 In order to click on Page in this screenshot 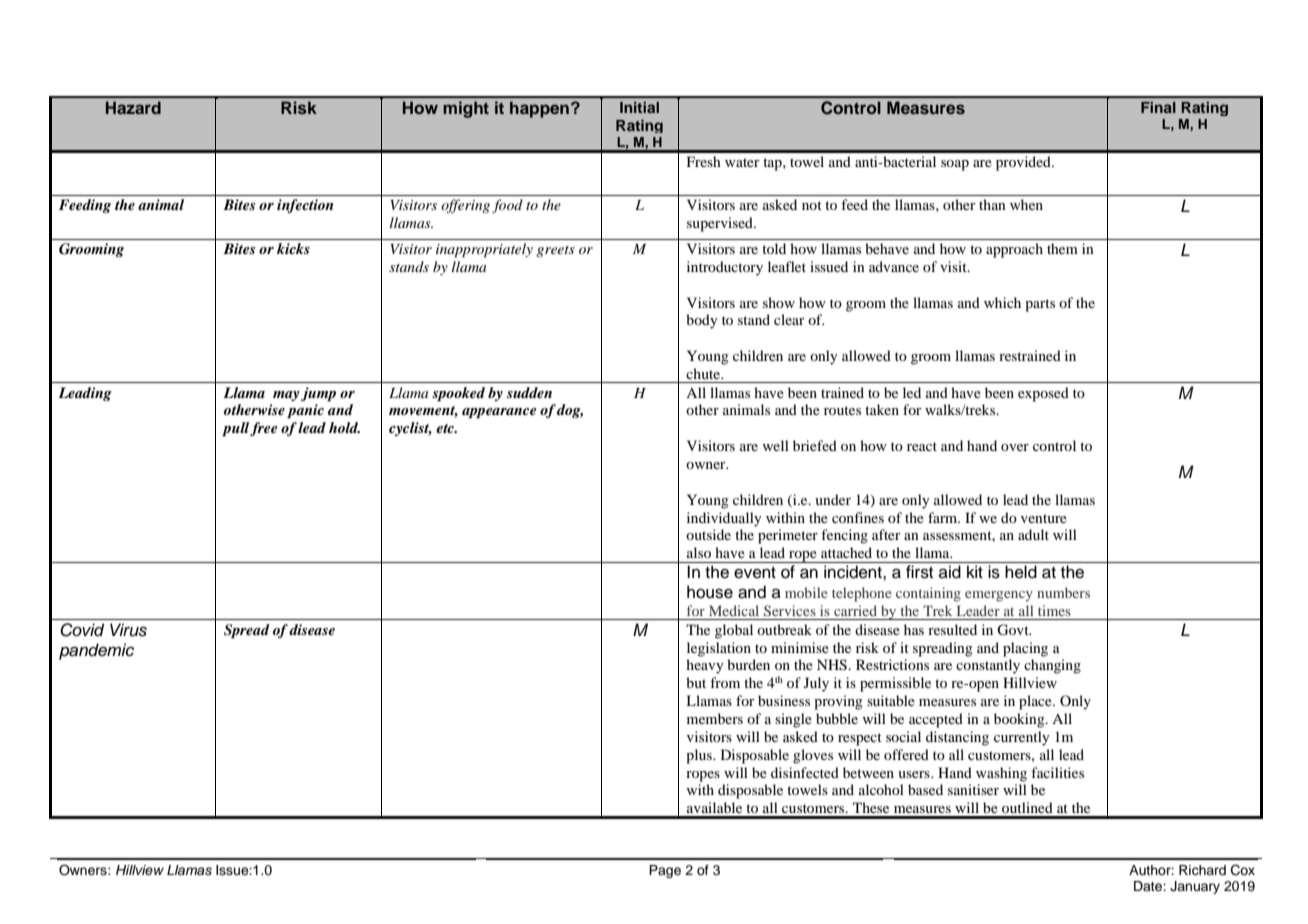, I will do `click(665, 871)`.
